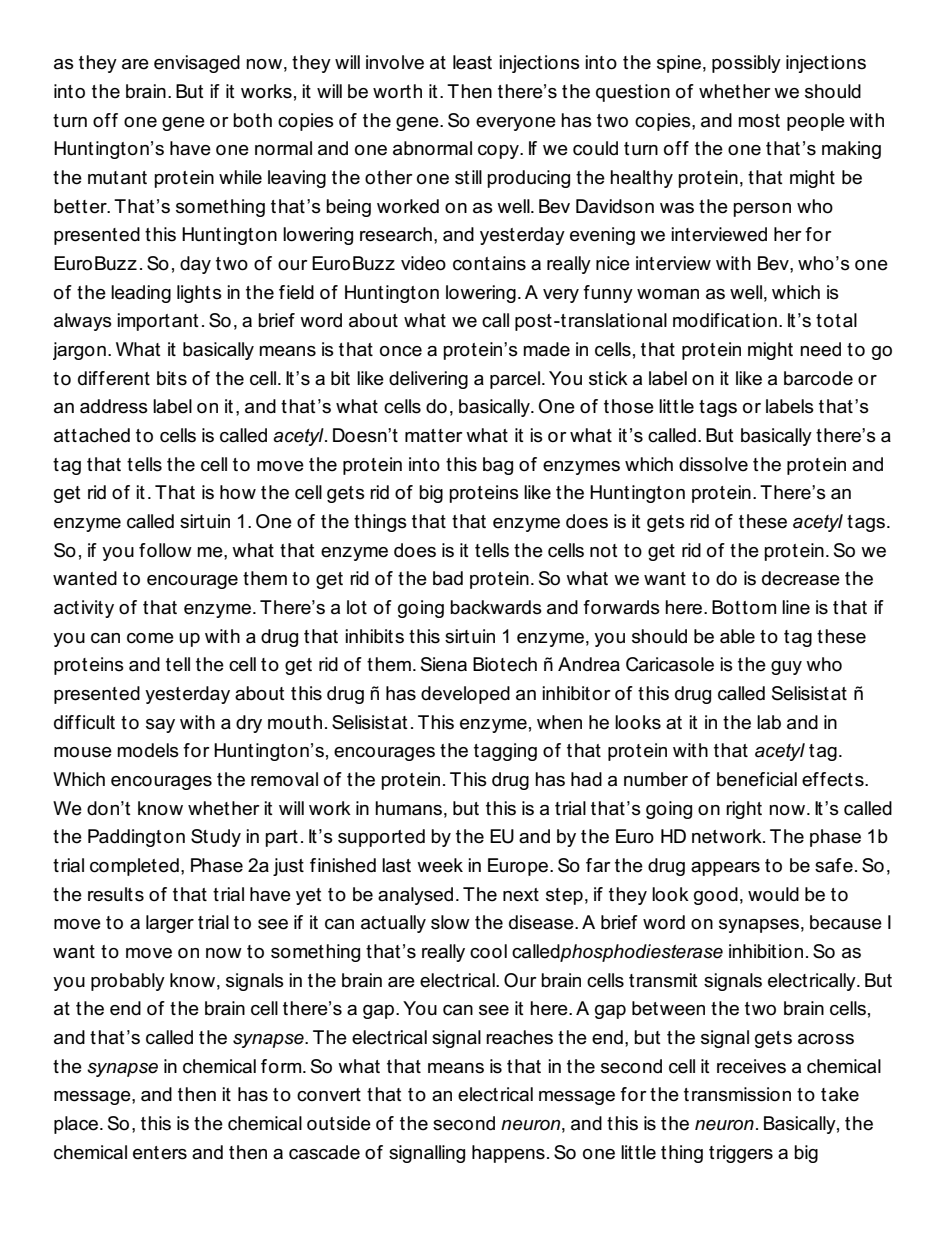 This document has height=1233, width=952. I want to click on least, so click(472, 62).
